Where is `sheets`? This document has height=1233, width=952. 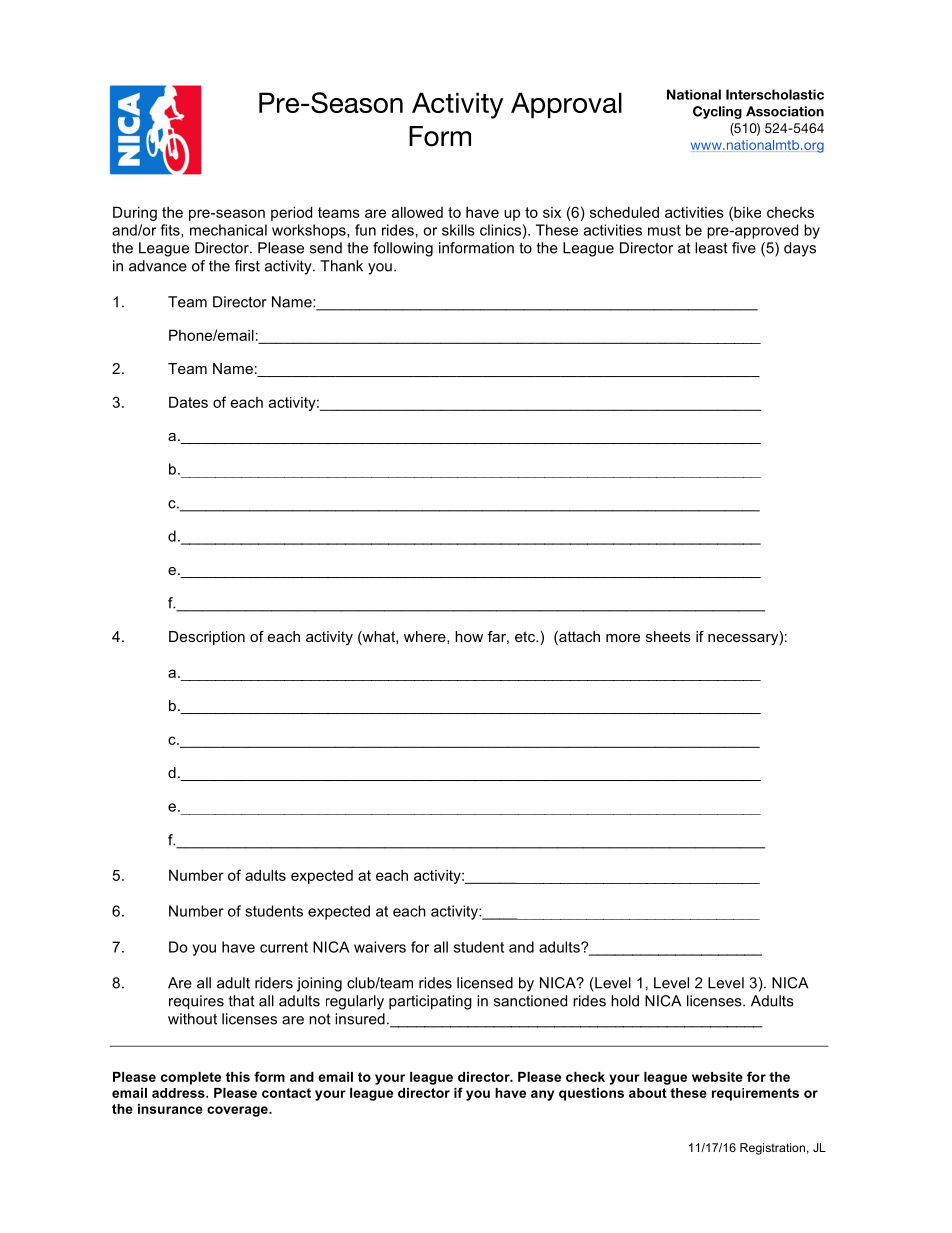 sheets is located at coordinates (668, 636).
